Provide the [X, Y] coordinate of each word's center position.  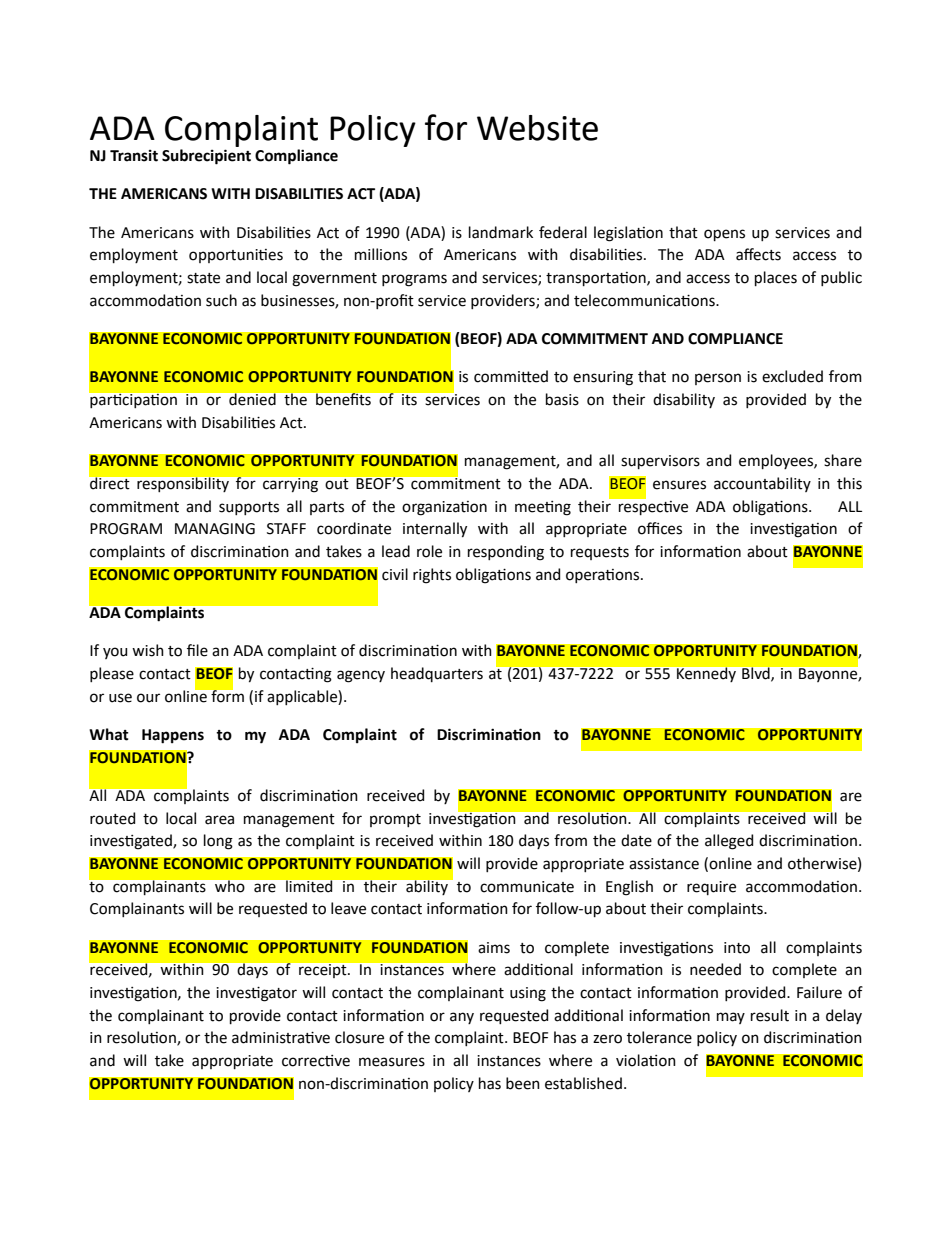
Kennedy [706, 674]
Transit [134, 156]
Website [537, 128]
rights [432, 576]
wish [148, 650]
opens [724, 235]
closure [359, 1037]
